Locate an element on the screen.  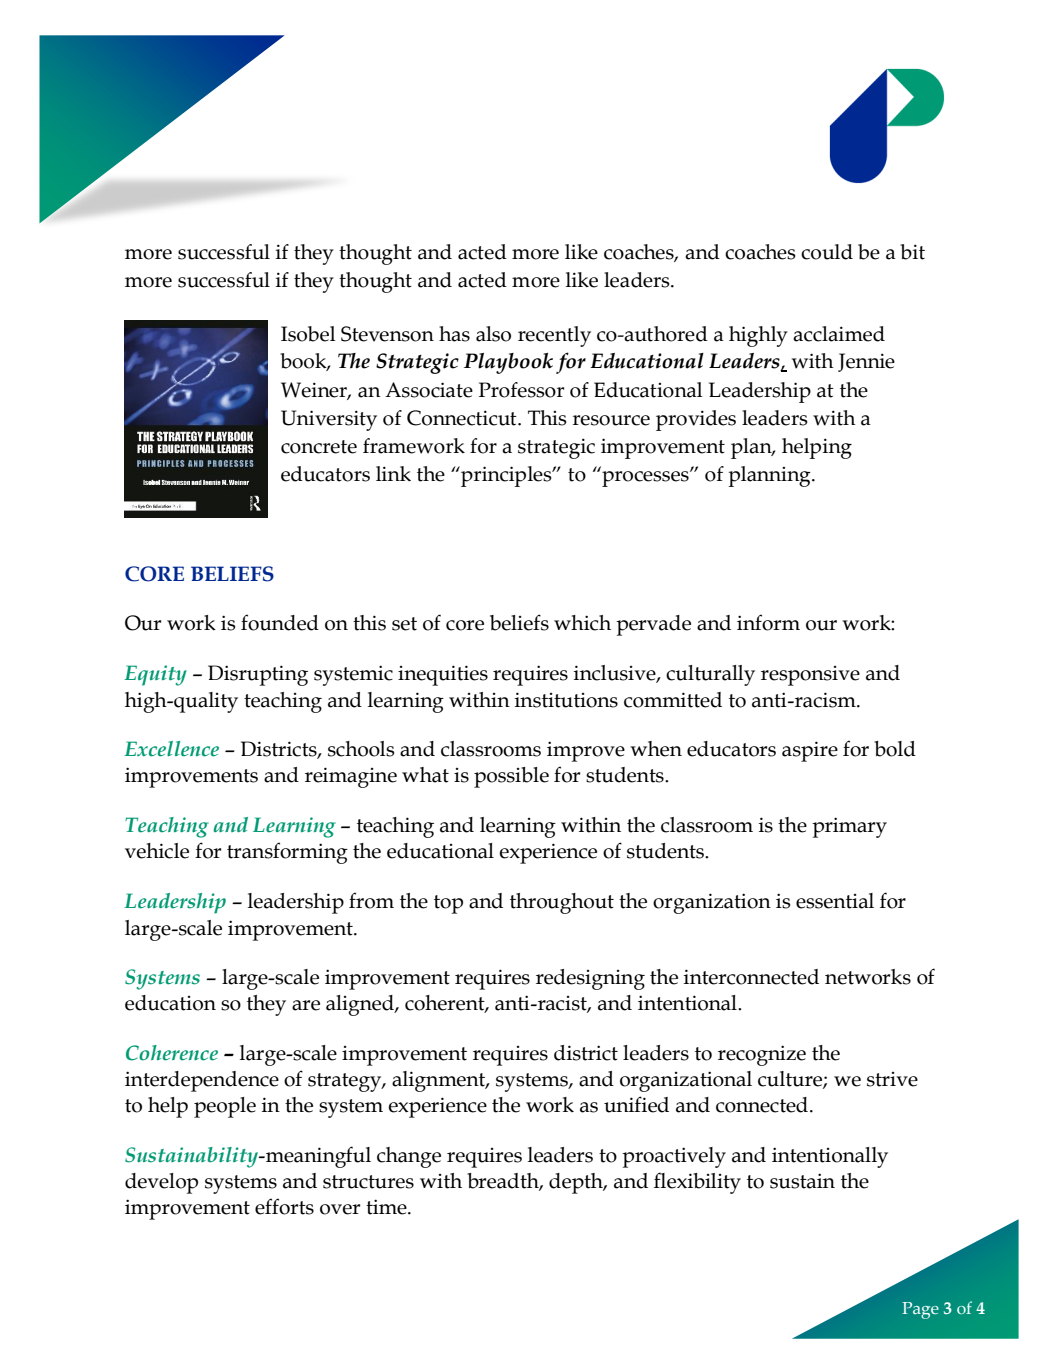
which is located at coordinates (582, 623).
